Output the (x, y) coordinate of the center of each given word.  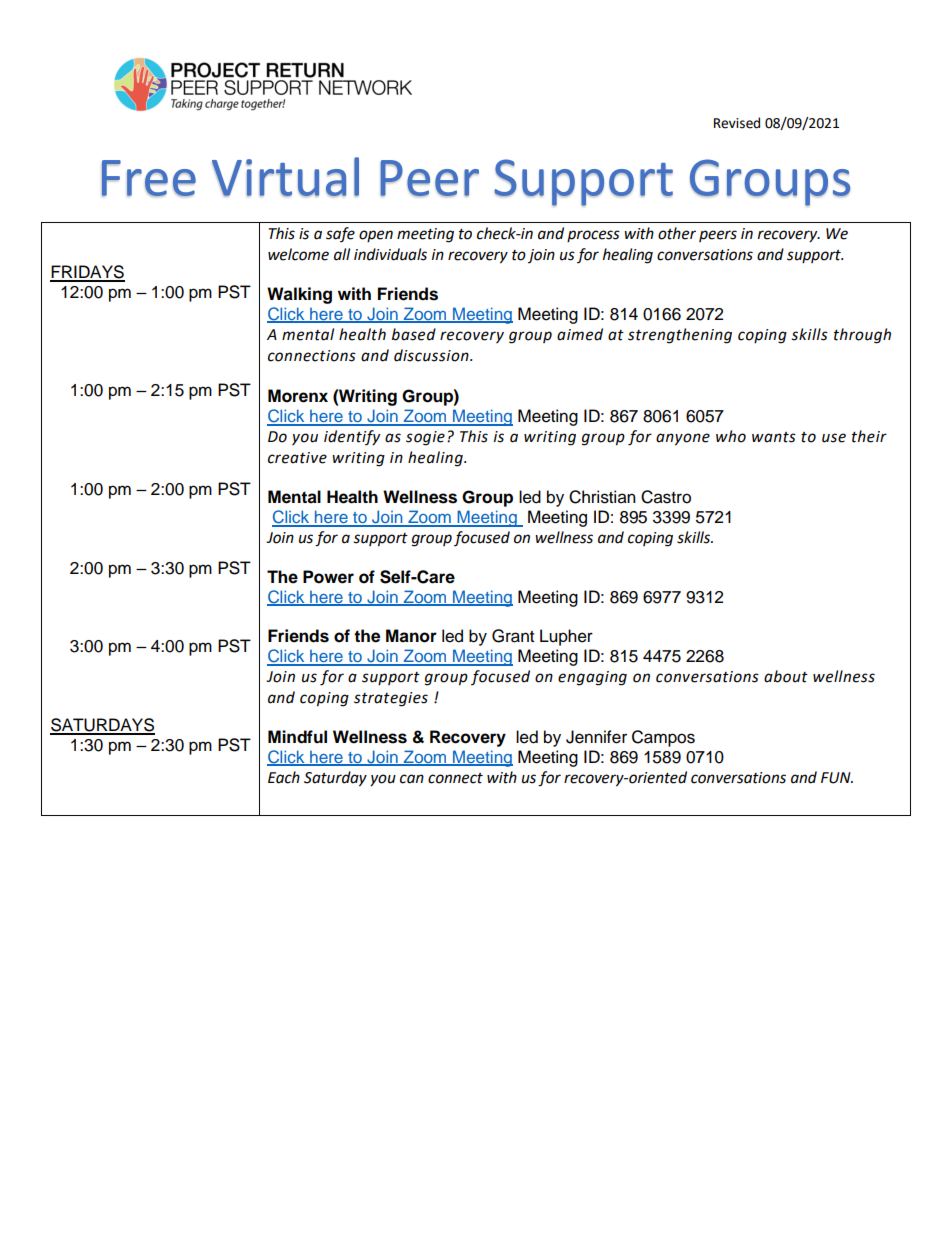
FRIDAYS (87, 273)
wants (774, 437)
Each (284, 777)
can (412, 779)
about (786, 676)
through (862, 336)
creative (297, 458)
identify (352, 438)
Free (149, 178)
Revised (737, 123)
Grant (513, 636)
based (414, 334)
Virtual (285, 177)
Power (328, 577)
